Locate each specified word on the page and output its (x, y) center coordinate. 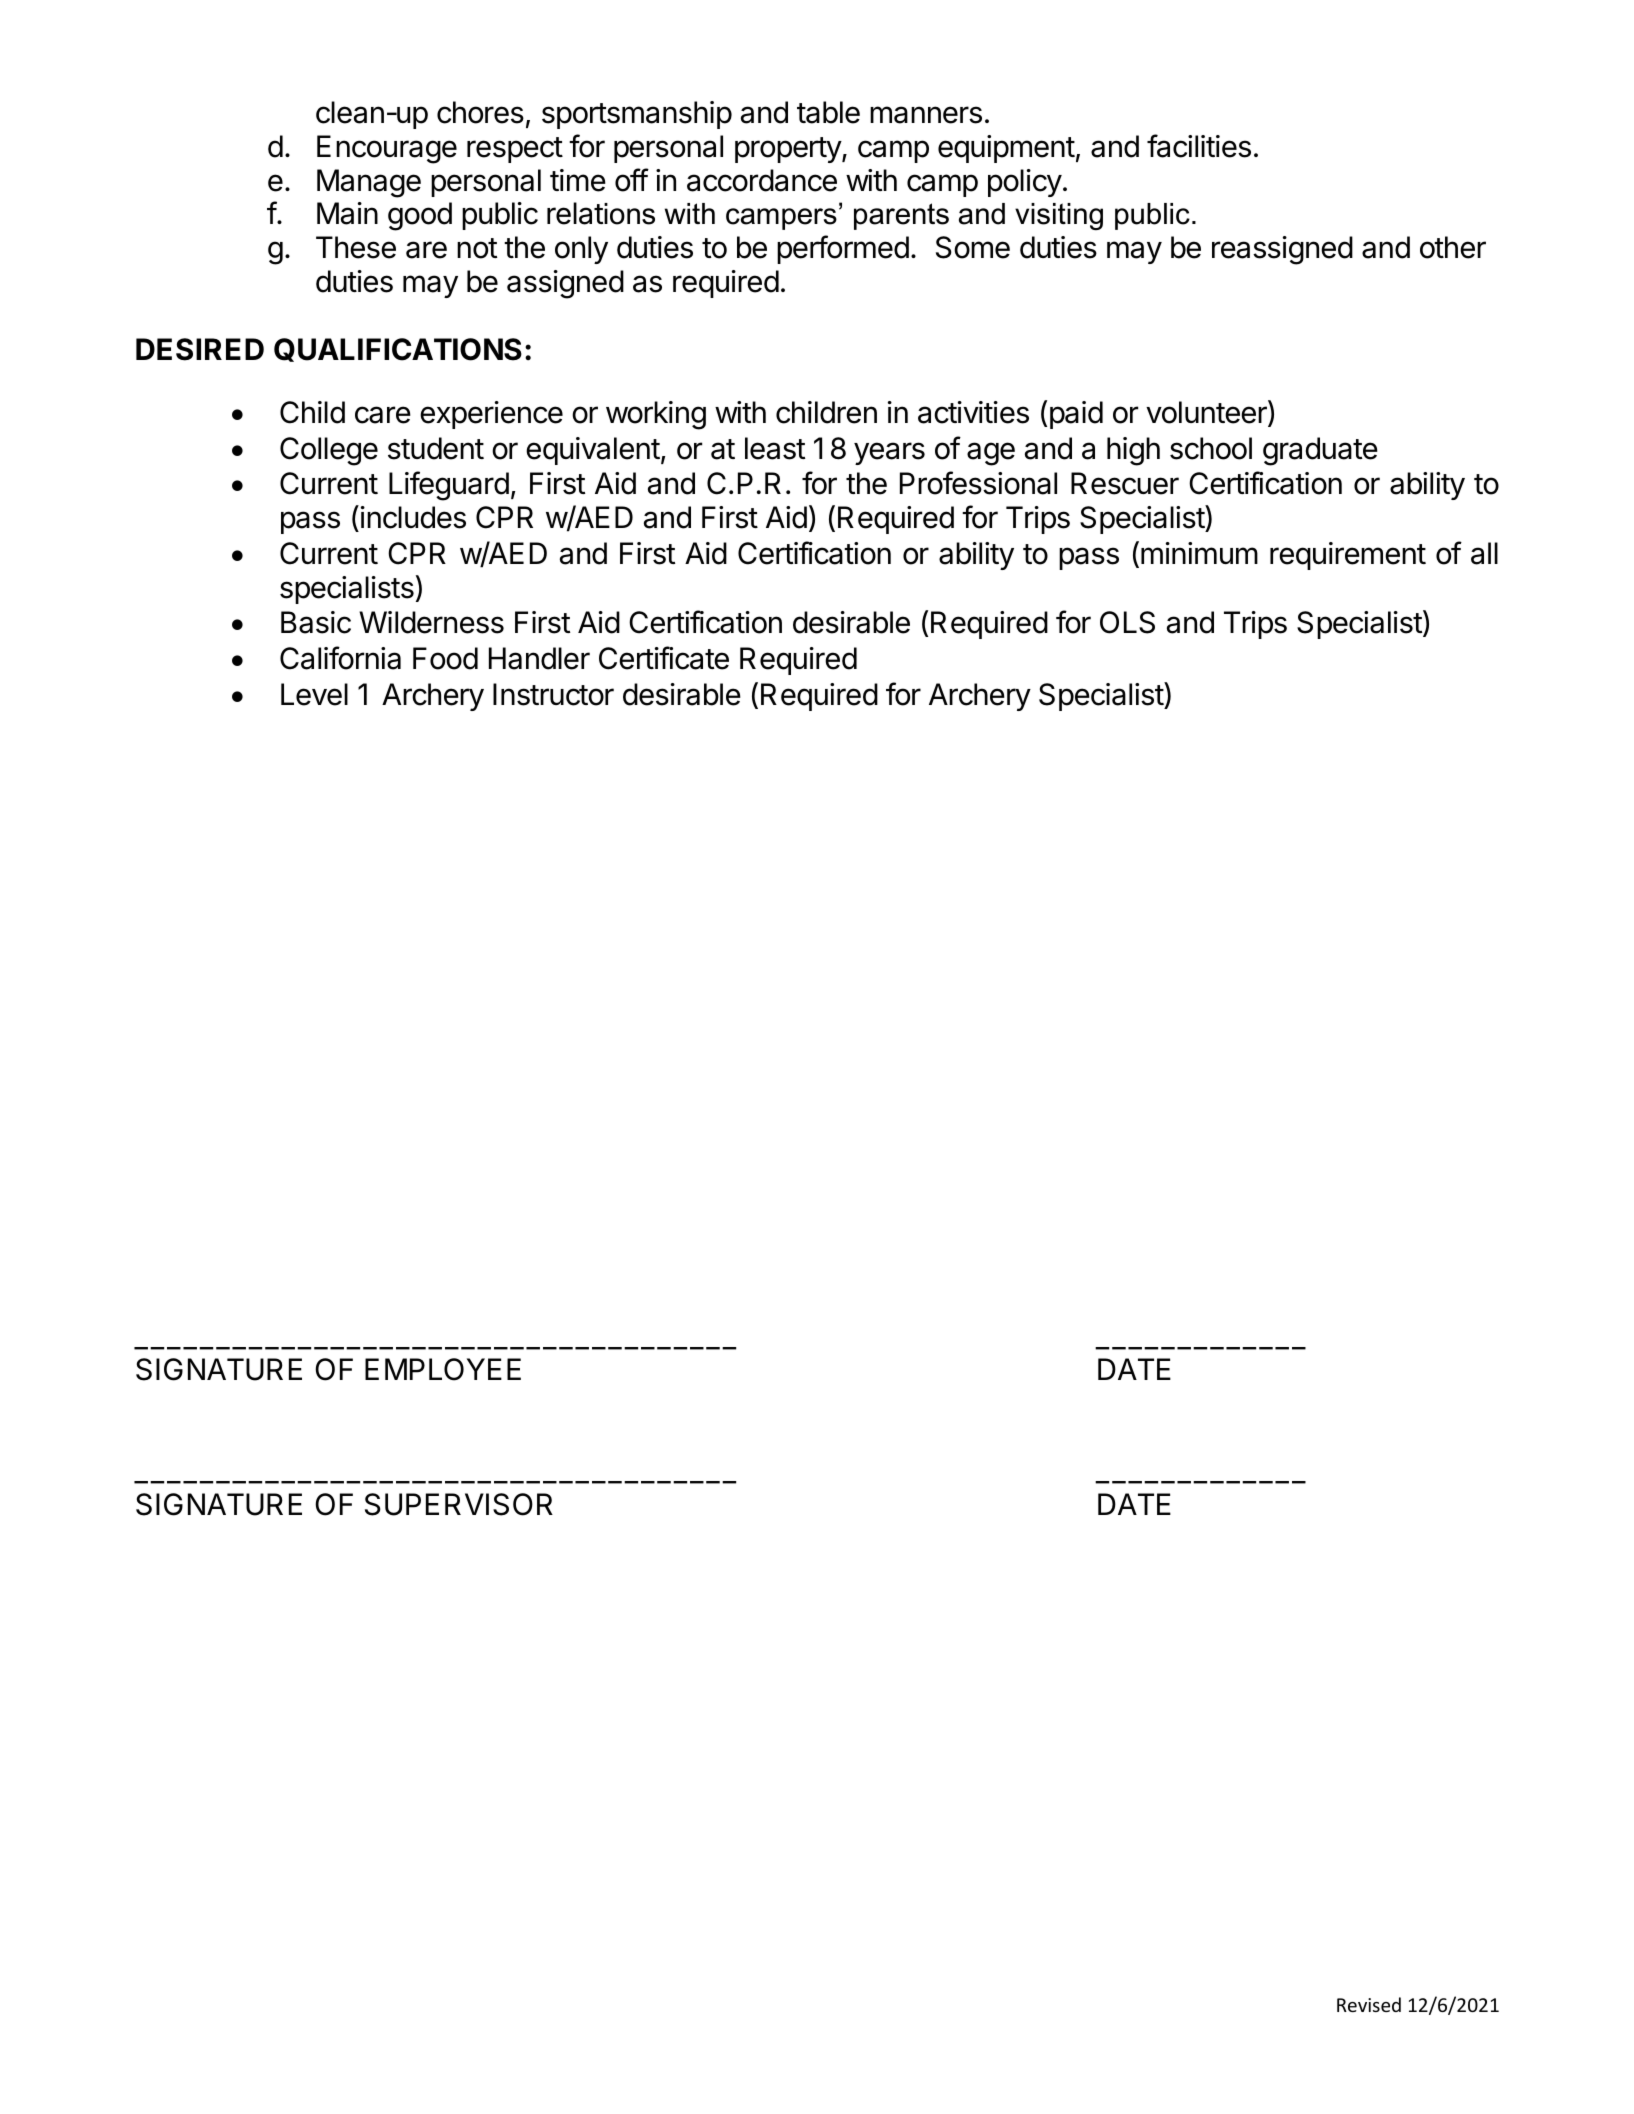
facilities (1199, 146)
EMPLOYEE (443, 1369)
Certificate (664, 658)
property (789, 150)
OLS (1127, 622)
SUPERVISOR (459, 1504)
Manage (369, 183)
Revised (1369, 2004)
